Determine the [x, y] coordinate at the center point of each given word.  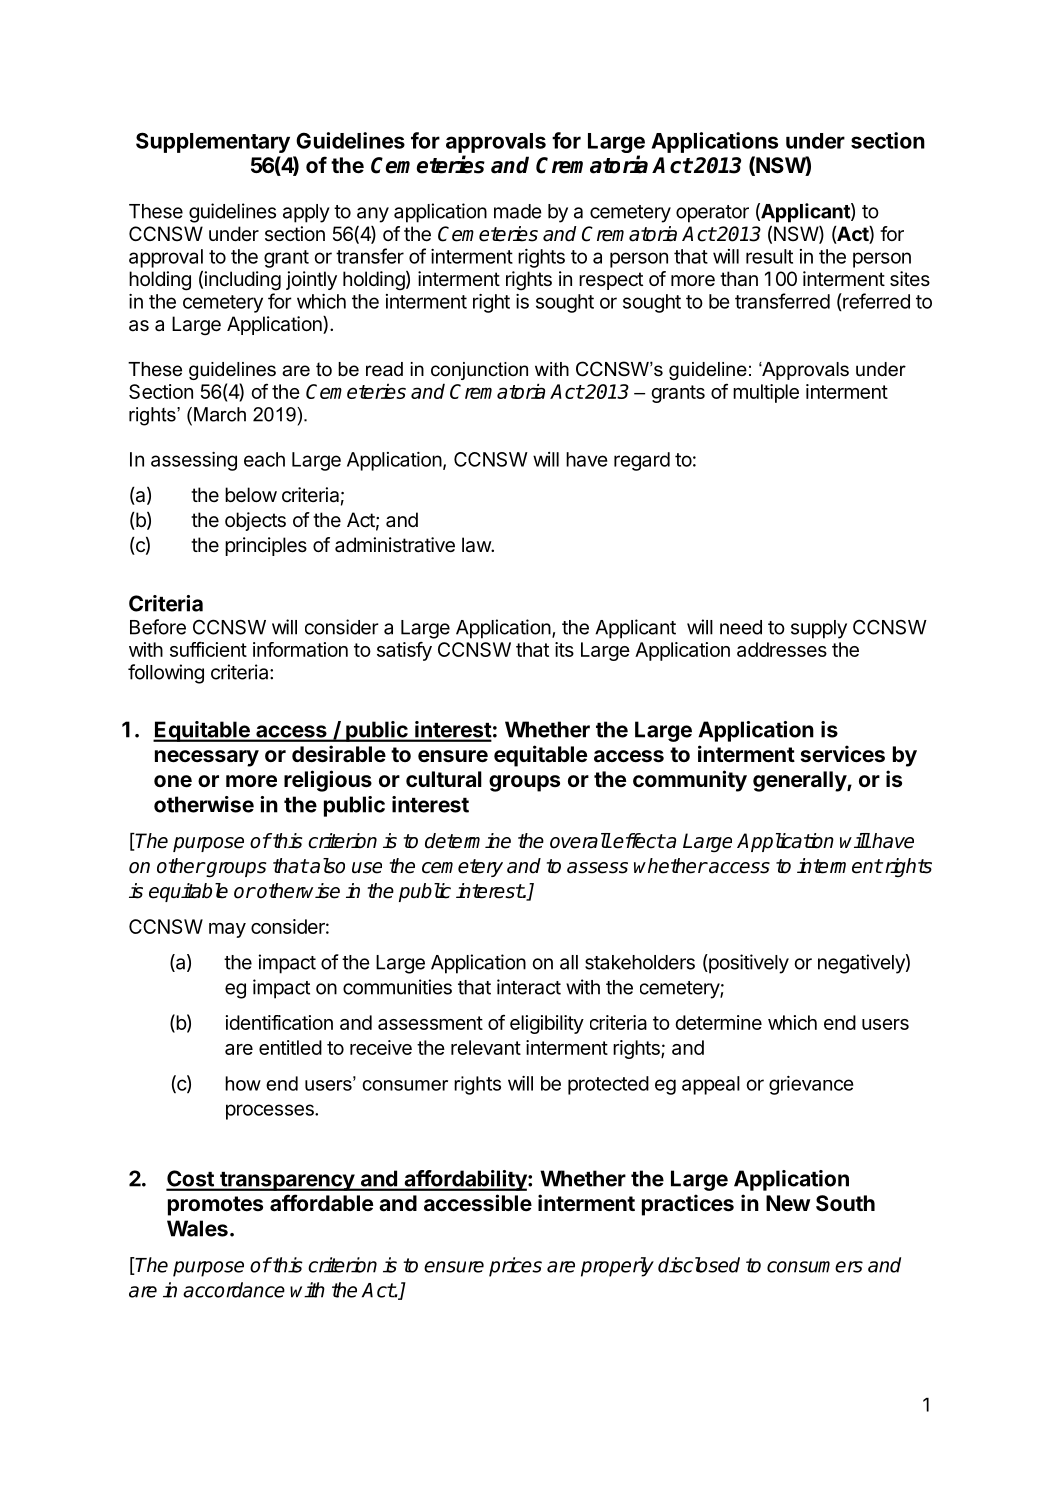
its [564, 649]
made [518, 211]
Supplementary [213, 142]
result [769, 256]
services [843, 754]
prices [515, 1267]
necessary [207, 758]
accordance [234, 1290]
